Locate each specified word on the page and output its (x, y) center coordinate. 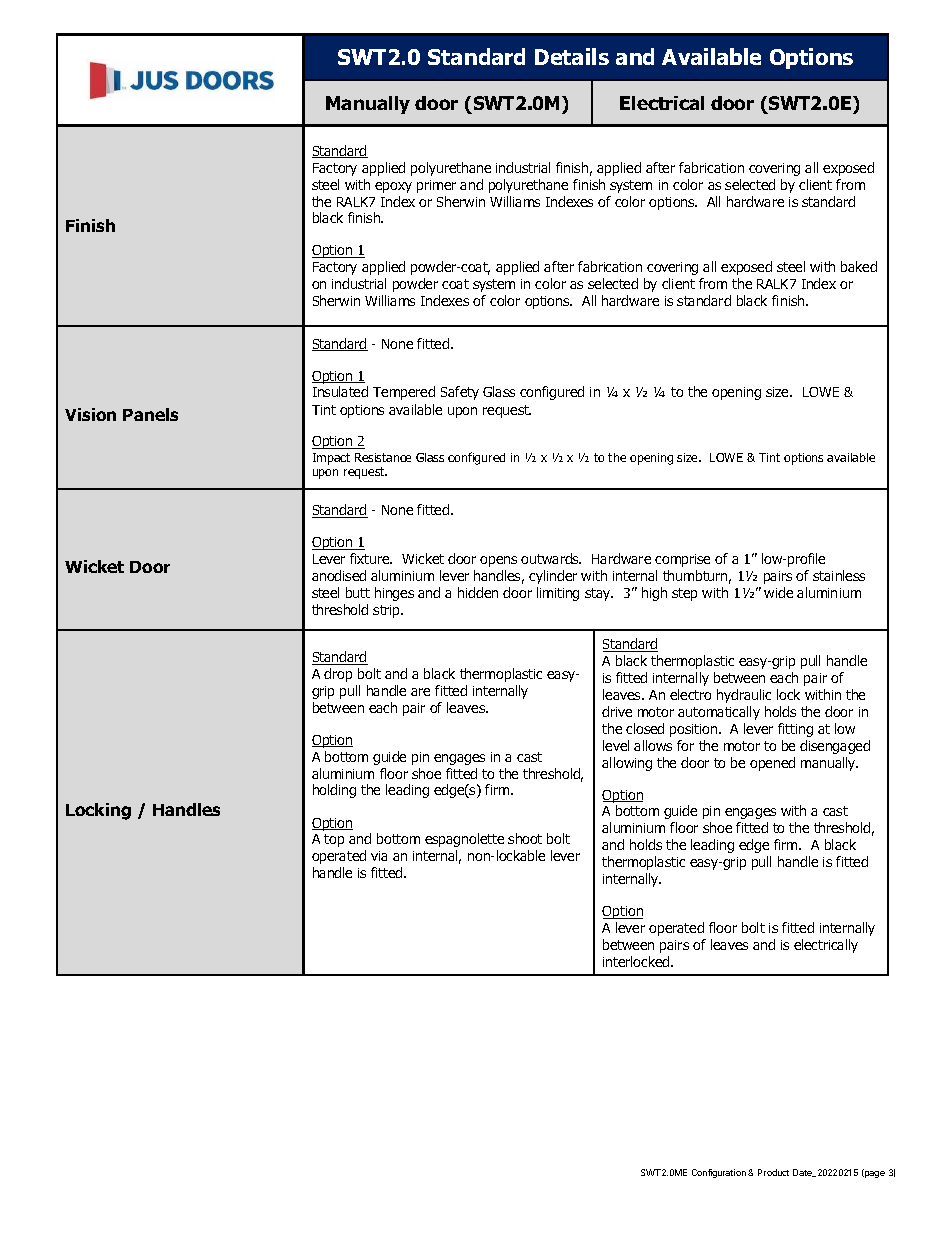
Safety (460, 393)
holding (334, 791)
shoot (525, 838)
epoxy (393, 187)
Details (572, 56)
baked (859, 266)
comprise (682, 560)
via (379, 856)
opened (772, 764)
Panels (150, 414)
